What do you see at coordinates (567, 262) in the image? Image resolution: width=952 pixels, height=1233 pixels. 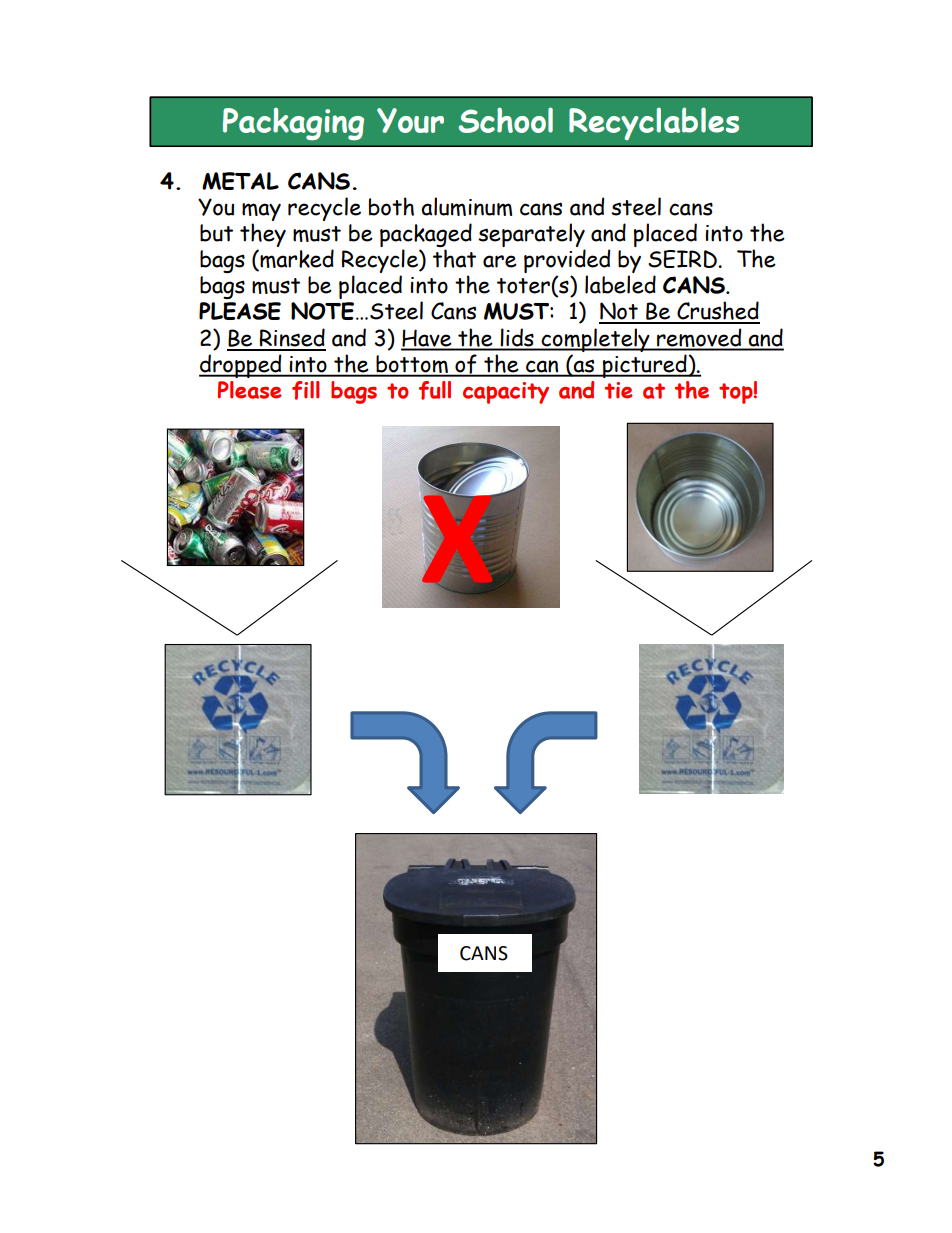 I see `provided` at bounding box center [567, 262].
